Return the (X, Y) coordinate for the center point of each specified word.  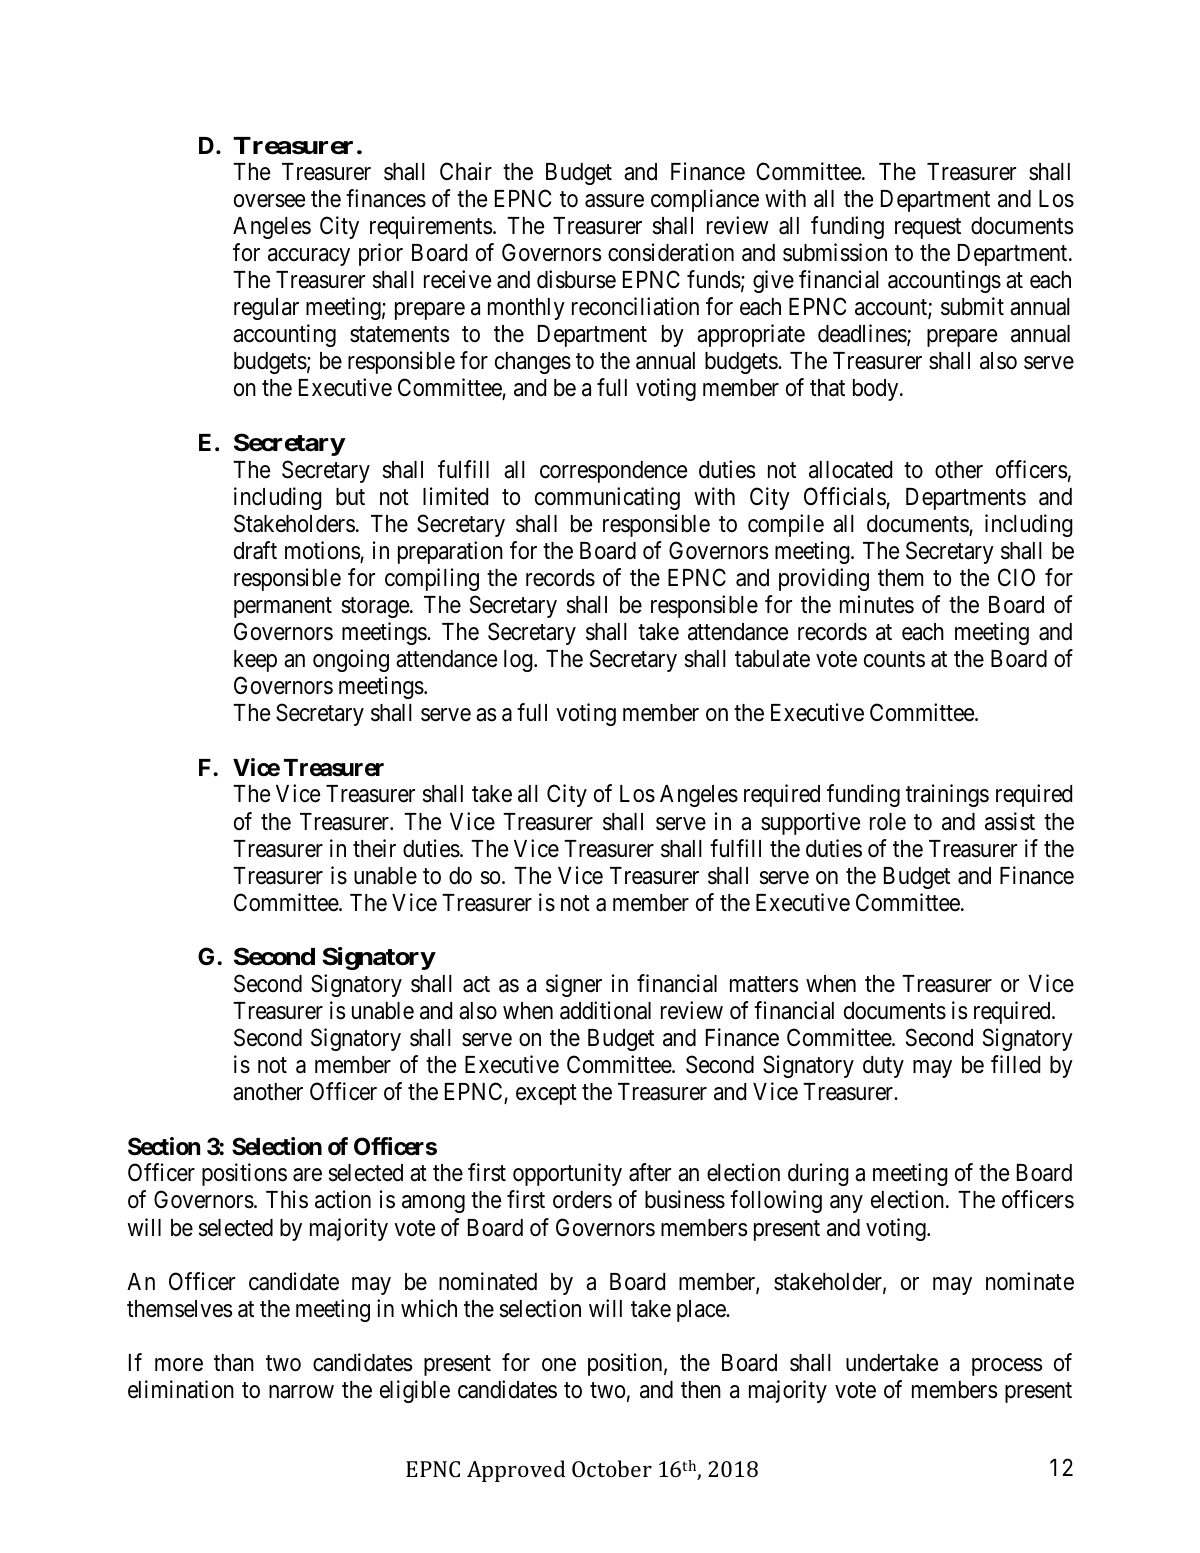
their (374, 848)
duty (883, 1067)
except (546, 1095)
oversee (269, 201)
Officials (845, 497)
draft (255, 550)
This (287, 1199)
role (888, 822)
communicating (607, 498)
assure (614, 201)
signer (574, 985)
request (928, 229)
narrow (301, 1392)
